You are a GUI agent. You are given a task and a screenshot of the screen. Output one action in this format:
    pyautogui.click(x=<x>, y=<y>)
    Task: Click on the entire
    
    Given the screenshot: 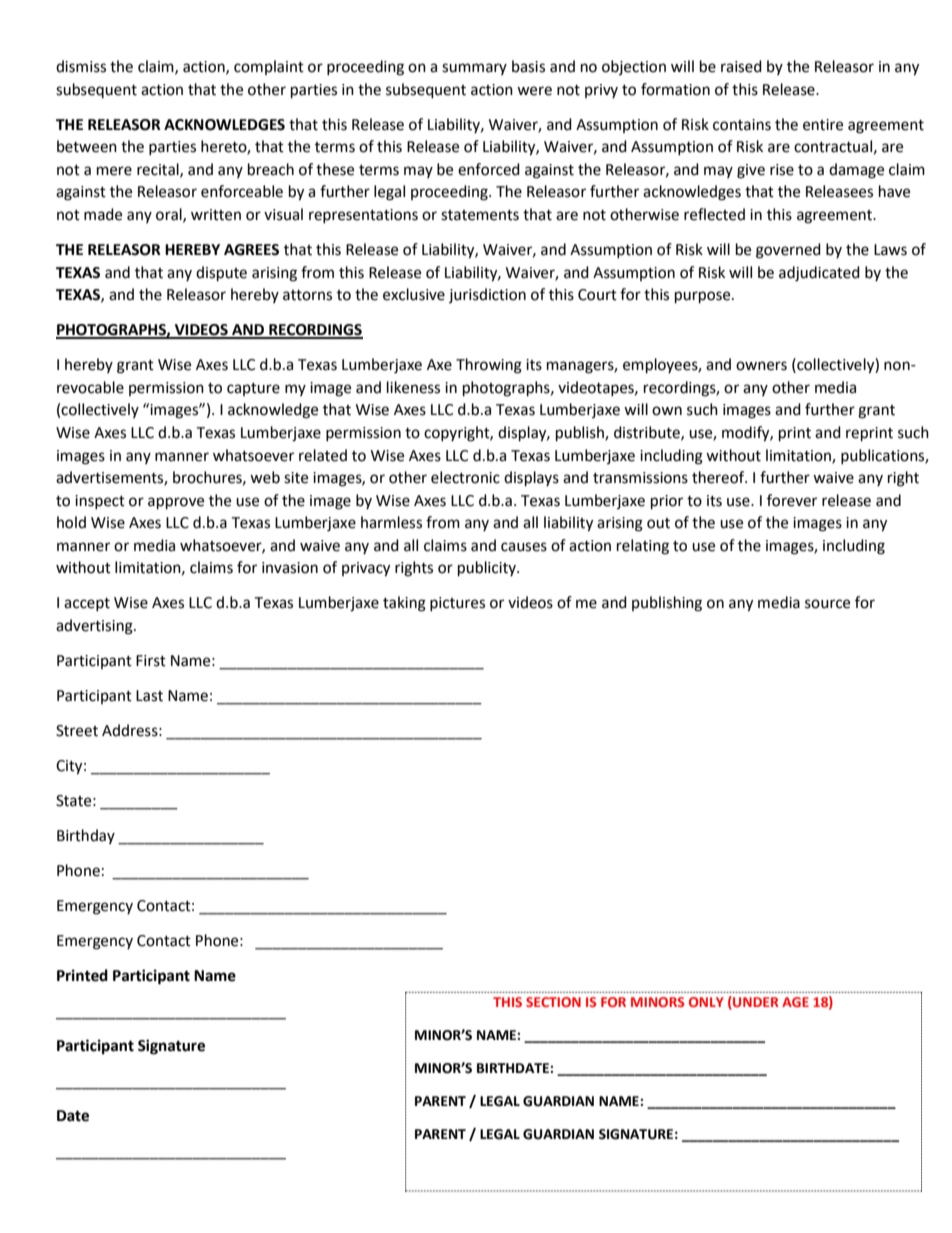 What is the action you would take?
    pyautogui.click(x=823, y=125)
